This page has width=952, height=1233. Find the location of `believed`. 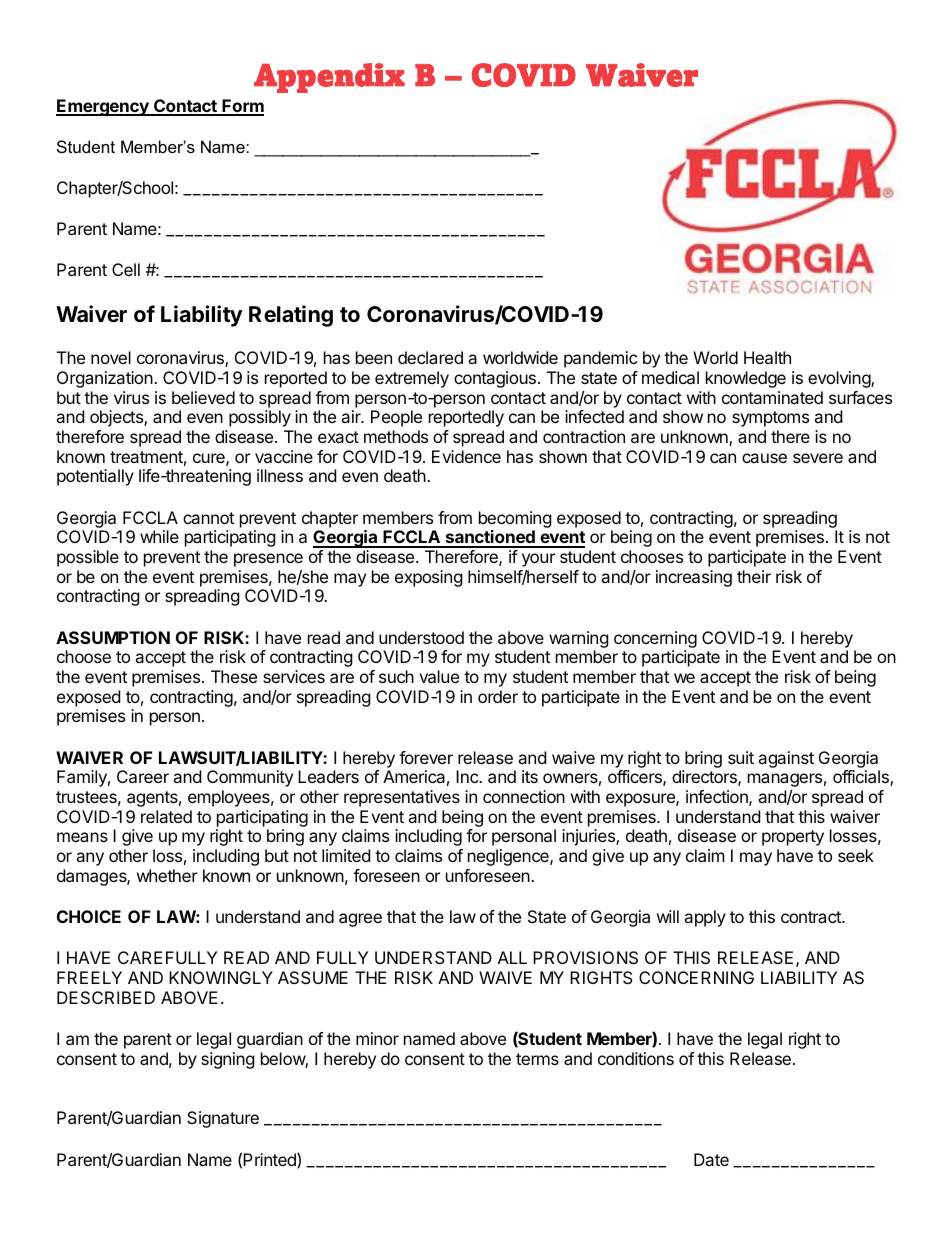

believed is located at coordinates (203, 397).
